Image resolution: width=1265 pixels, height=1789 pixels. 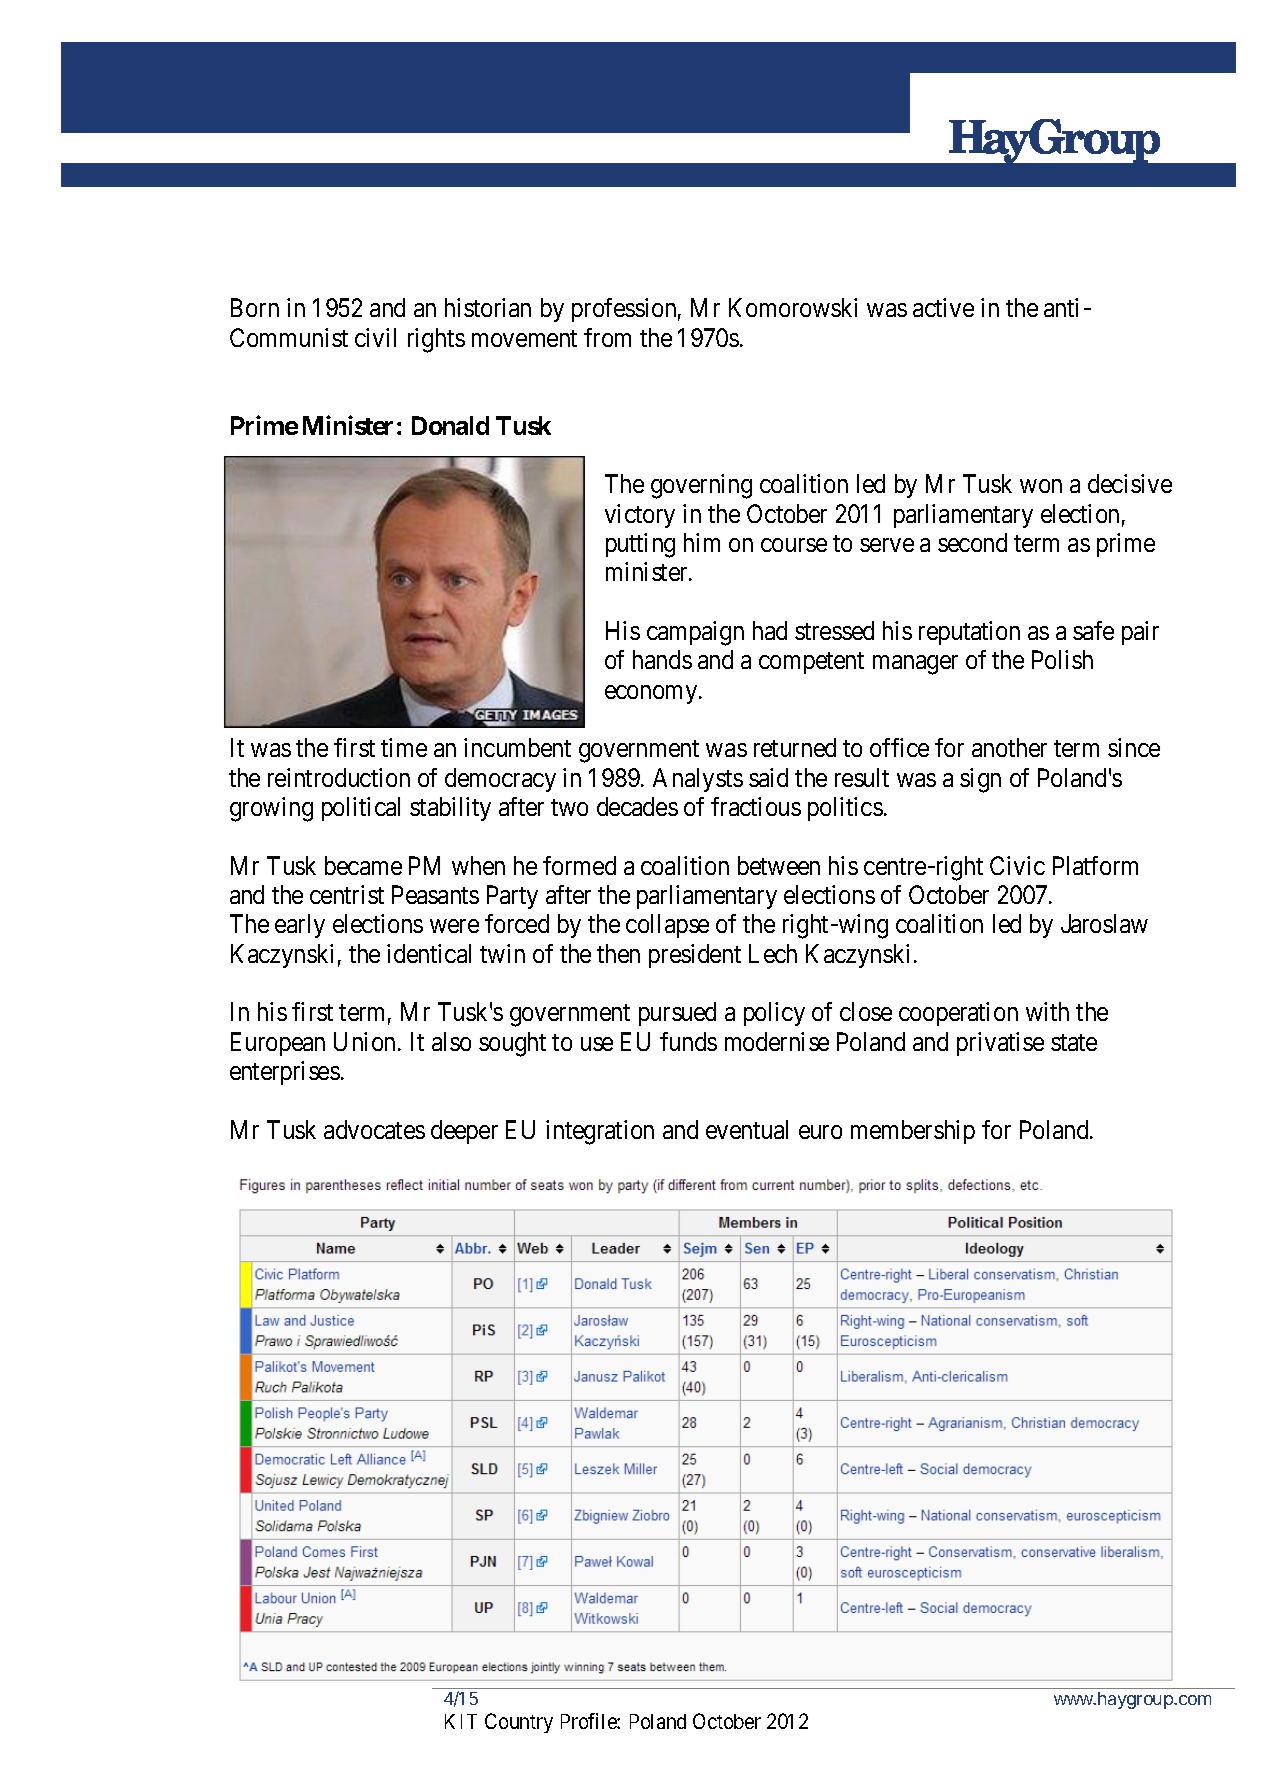 I want to click on advocates, so click(x=374, y=1129).
